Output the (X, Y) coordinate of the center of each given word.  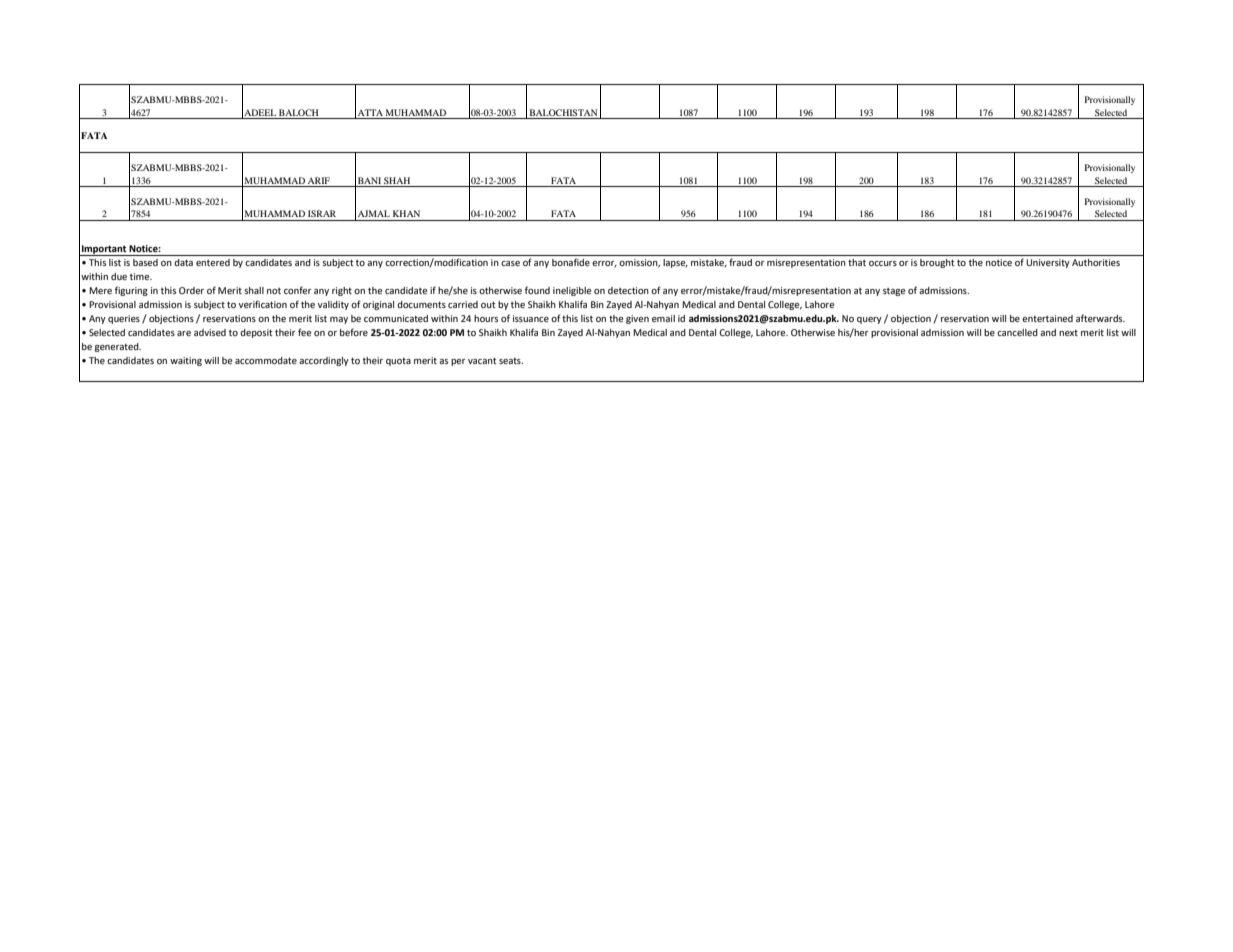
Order (191, 290)
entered (213, 262)
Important (104, 250)
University (1048, 263)
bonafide (571, 262)
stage (894, 292)
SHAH (397, 180)
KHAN (406, 213)
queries (124, 319)
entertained (1047, 318)
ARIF (319, 180)
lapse (675, 263)
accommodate (266, 360)
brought (937, 263)
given (637, 319)
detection (628, 290)
